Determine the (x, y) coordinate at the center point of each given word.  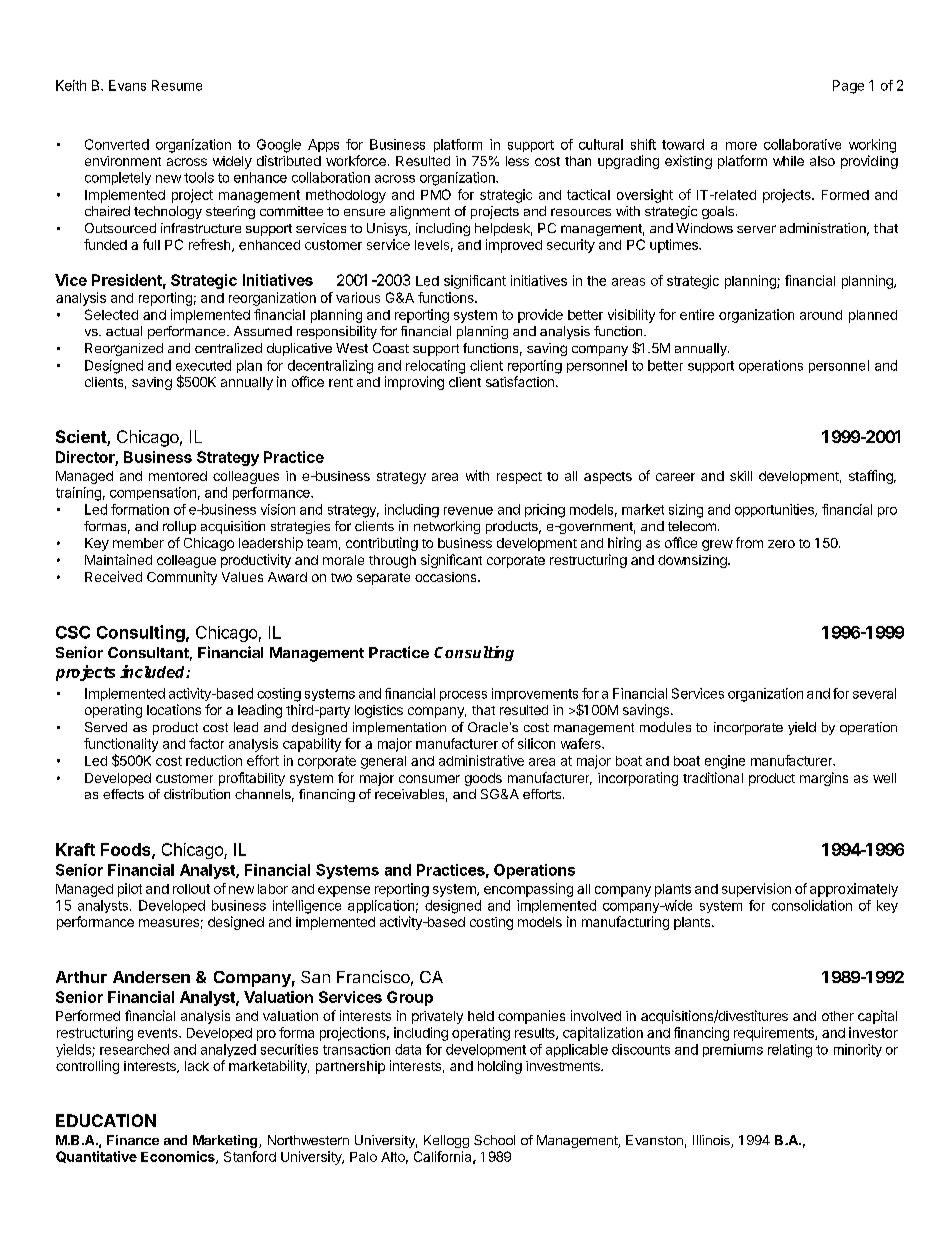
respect (519, 478)
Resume (177, 85)
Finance (133, 1140)
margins (824, 779)
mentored (178, 476)
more (741, 146)
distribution (197, 794)
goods (483, 779)
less (517, 161)
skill (741, 476)
